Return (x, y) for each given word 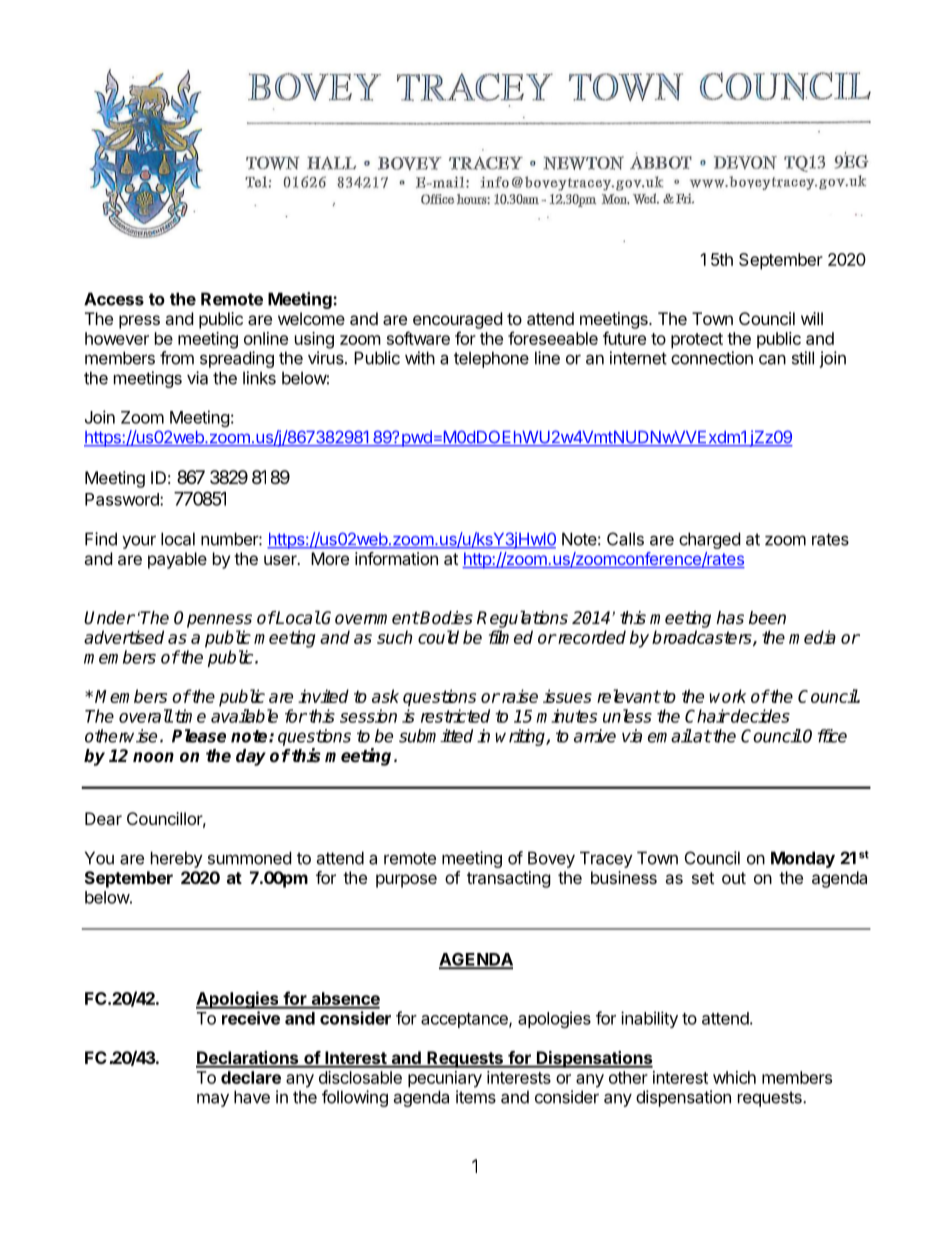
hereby (177, 859)
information (396, 558)
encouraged (457, 320)
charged (709, 540)
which (734, 1077)
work (728, 696)
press (139, 322)
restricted (455, 716)
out (734, 878)
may (213, 1100)
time (190, 716)
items (476, 1097)
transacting (509, 879)
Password (123, 499)
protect (697, 341)
